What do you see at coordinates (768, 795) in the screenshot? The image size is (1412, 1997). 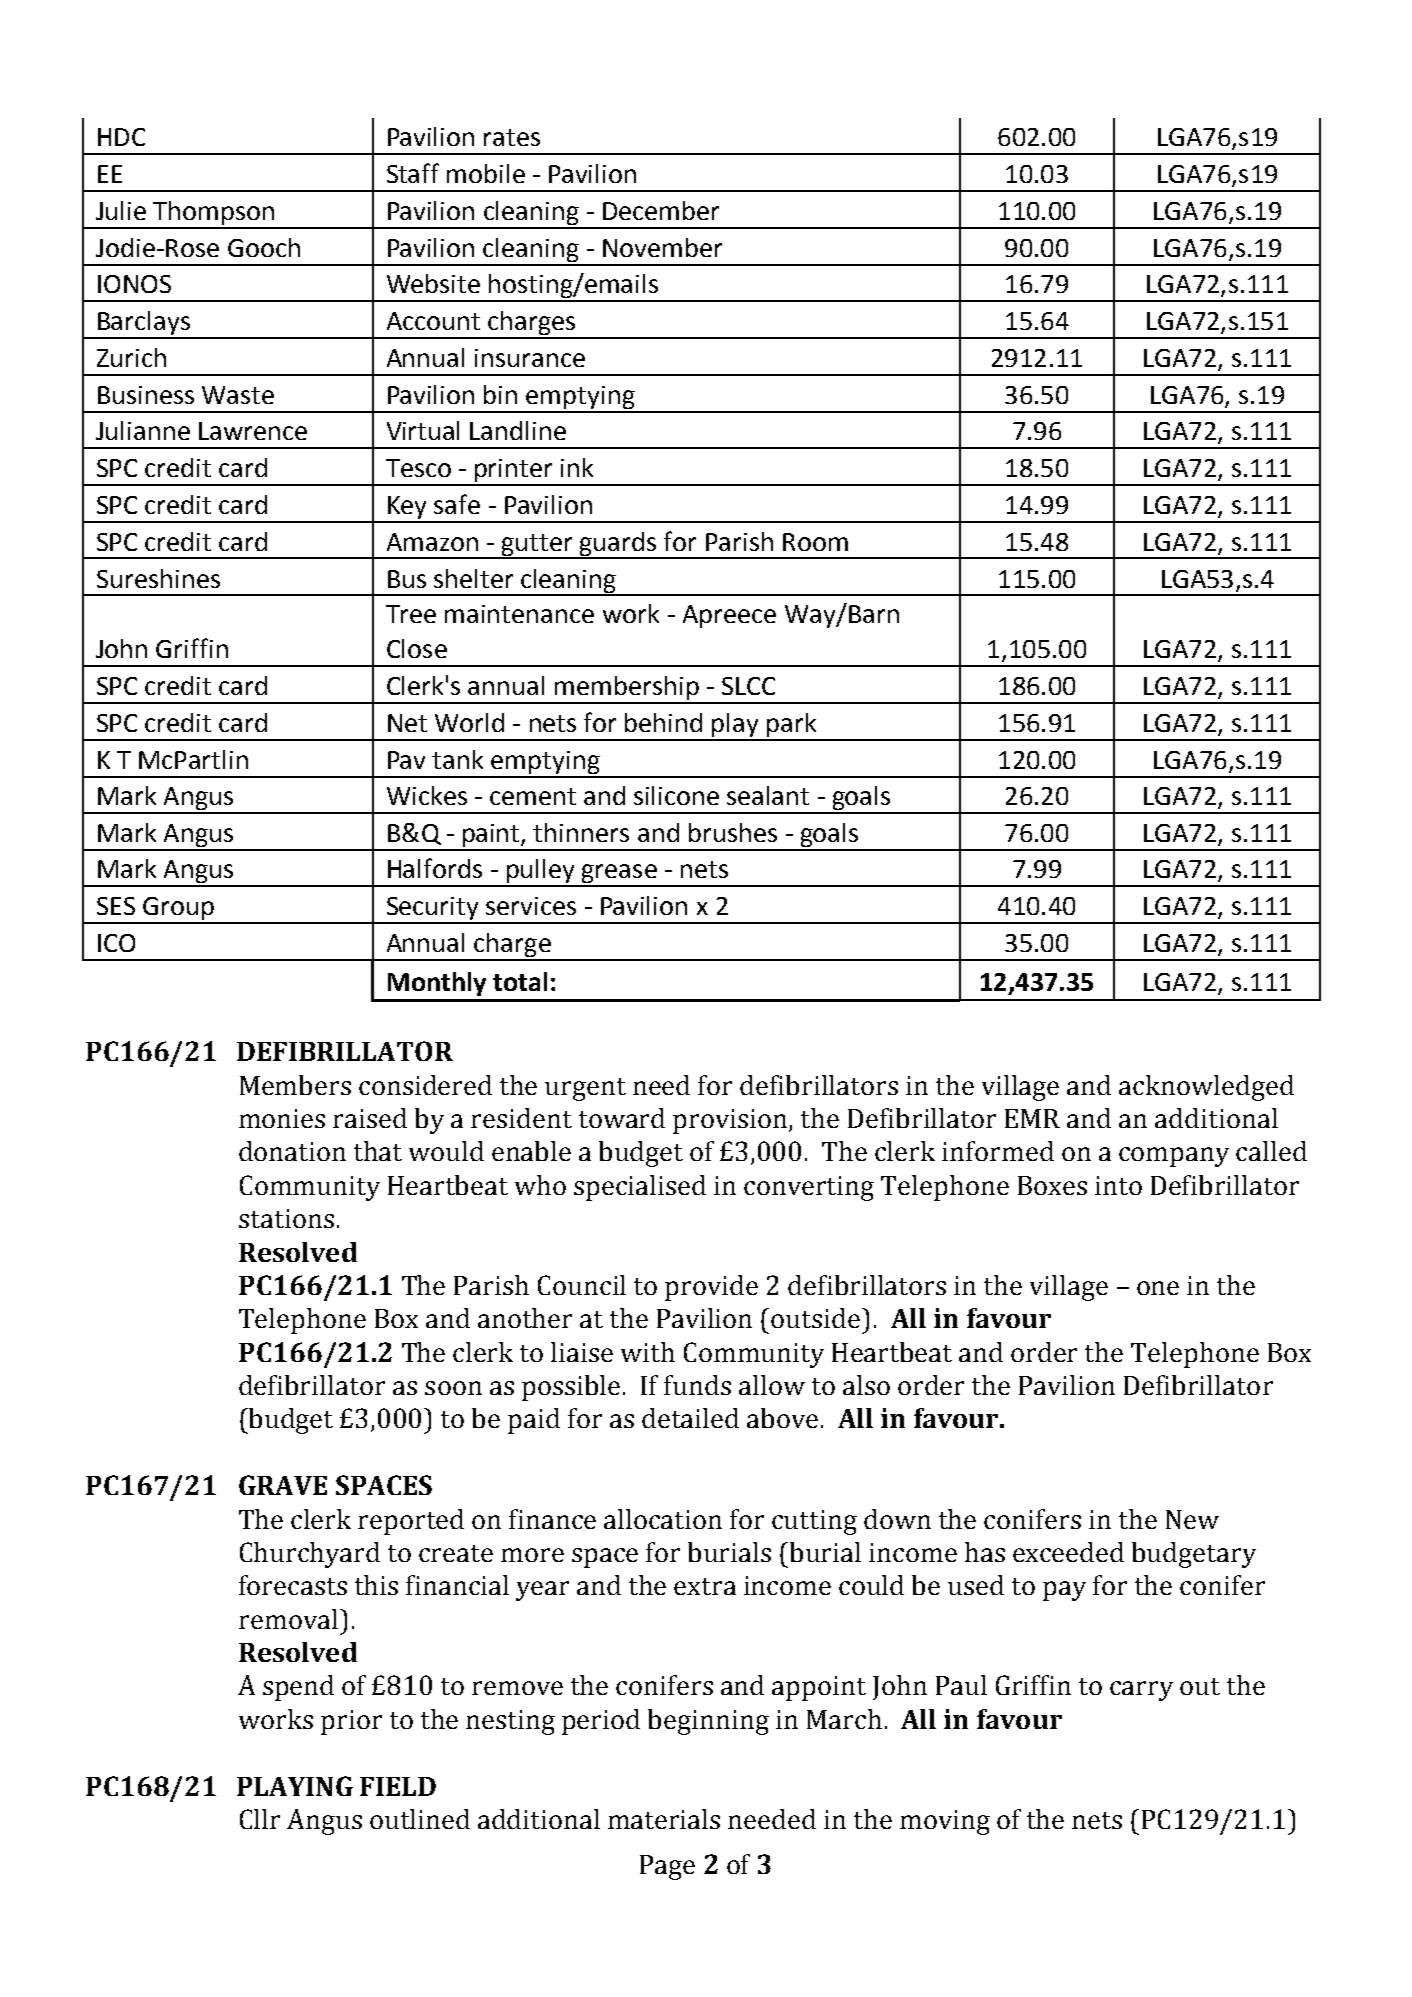 I see `sealant` at bounding box center [768, 795].
